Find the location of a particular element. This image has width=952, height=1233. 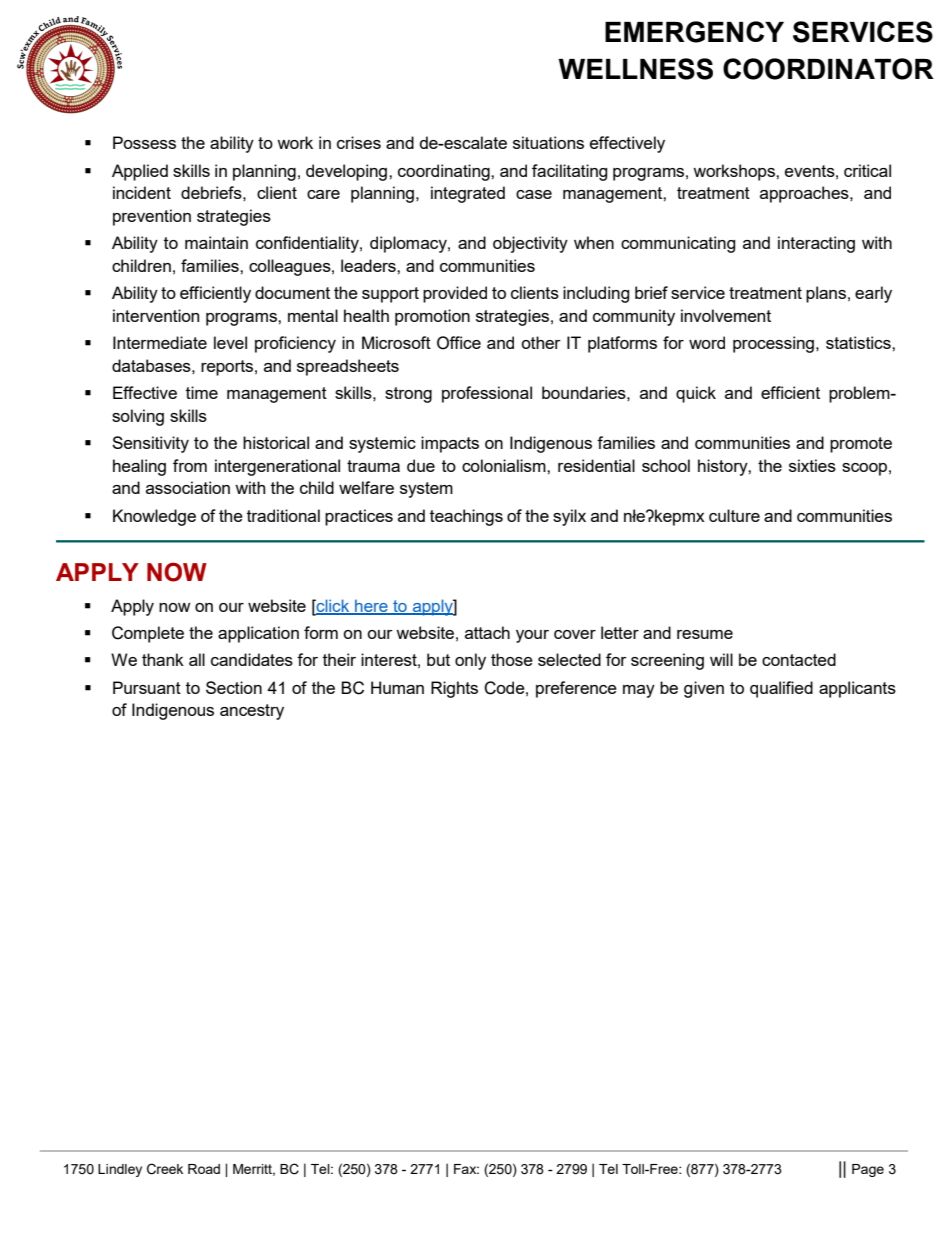

professional is located at coordinates (487, 394).
